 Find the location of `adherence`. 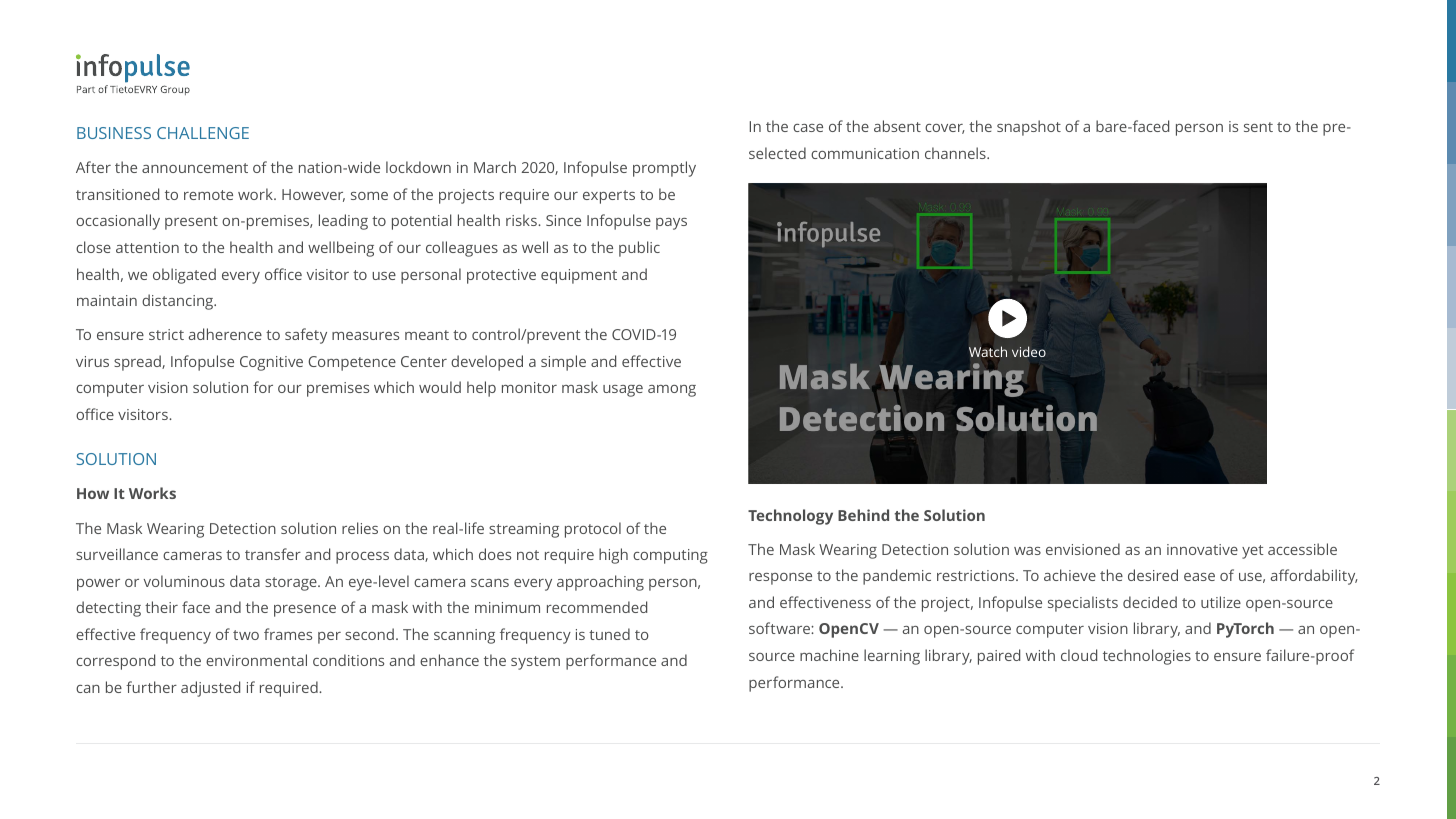

adherence is located at coordinates (225, 334).
